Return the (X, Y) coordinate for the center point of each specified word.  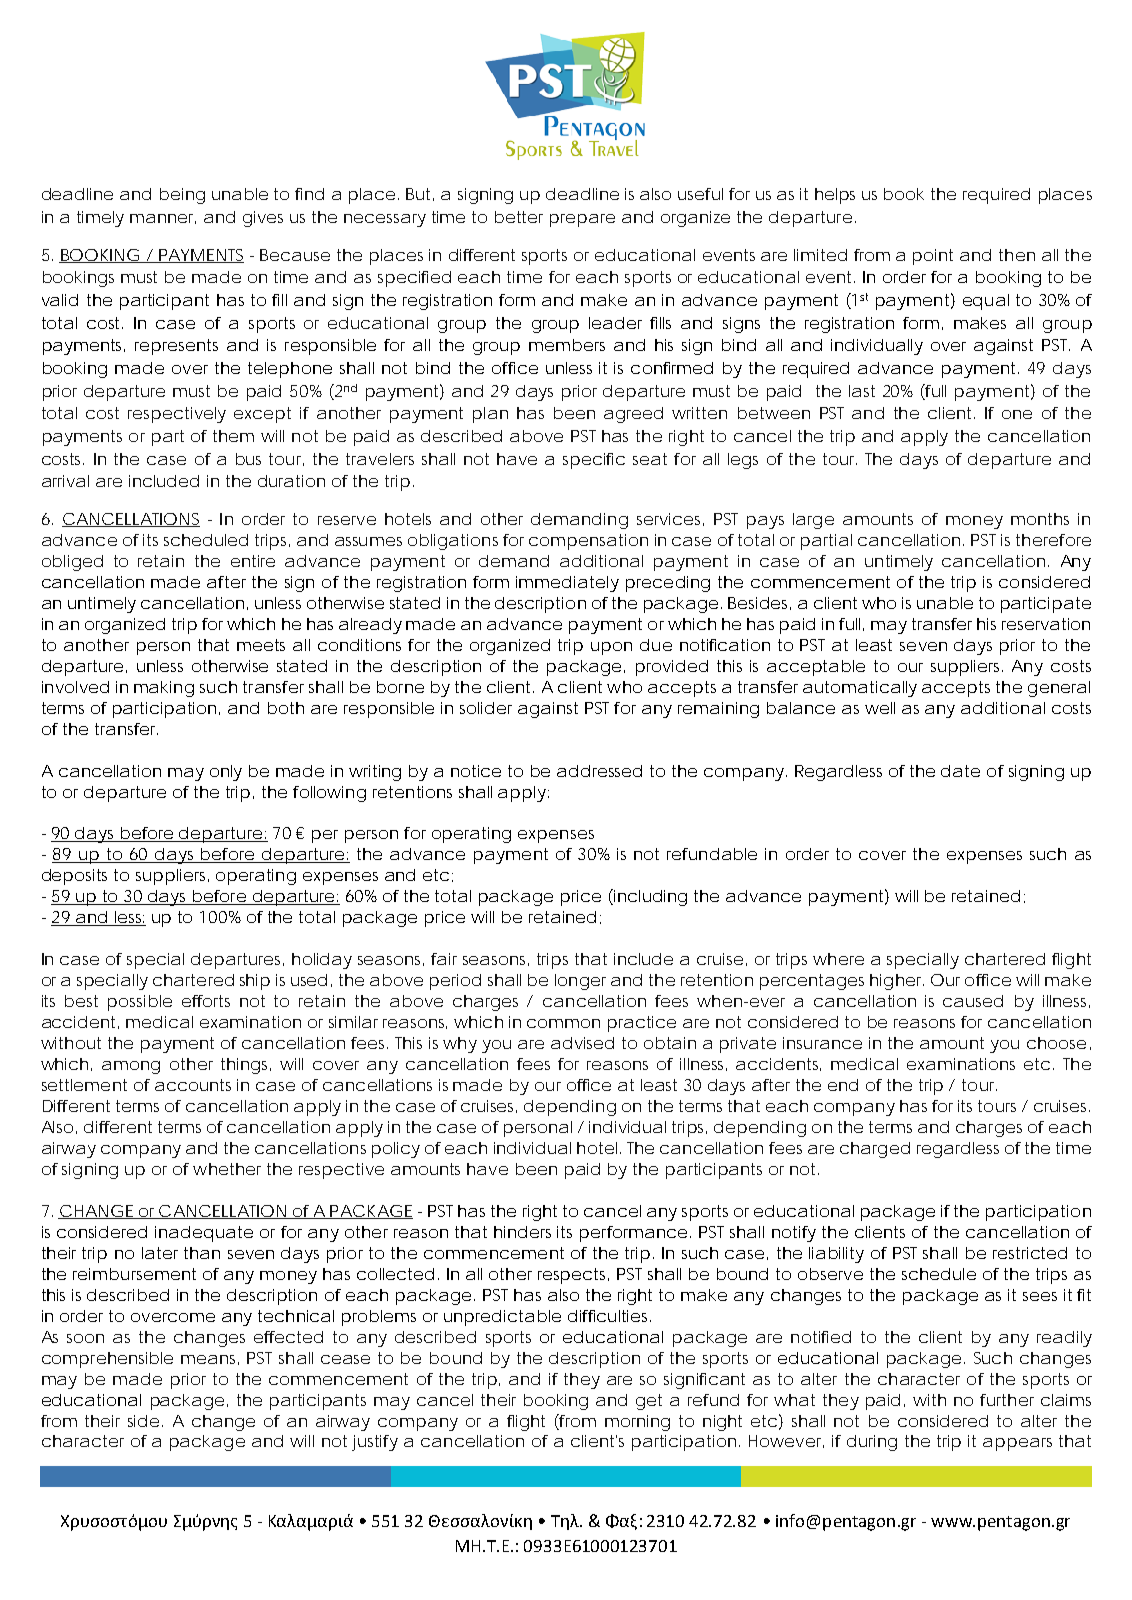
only (226, 773)
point (933, 257)
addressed (599, 771)
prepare (582, 220)
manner (163, 219)
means (210, 1360)
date (960, 771)
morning (637, 1423)
